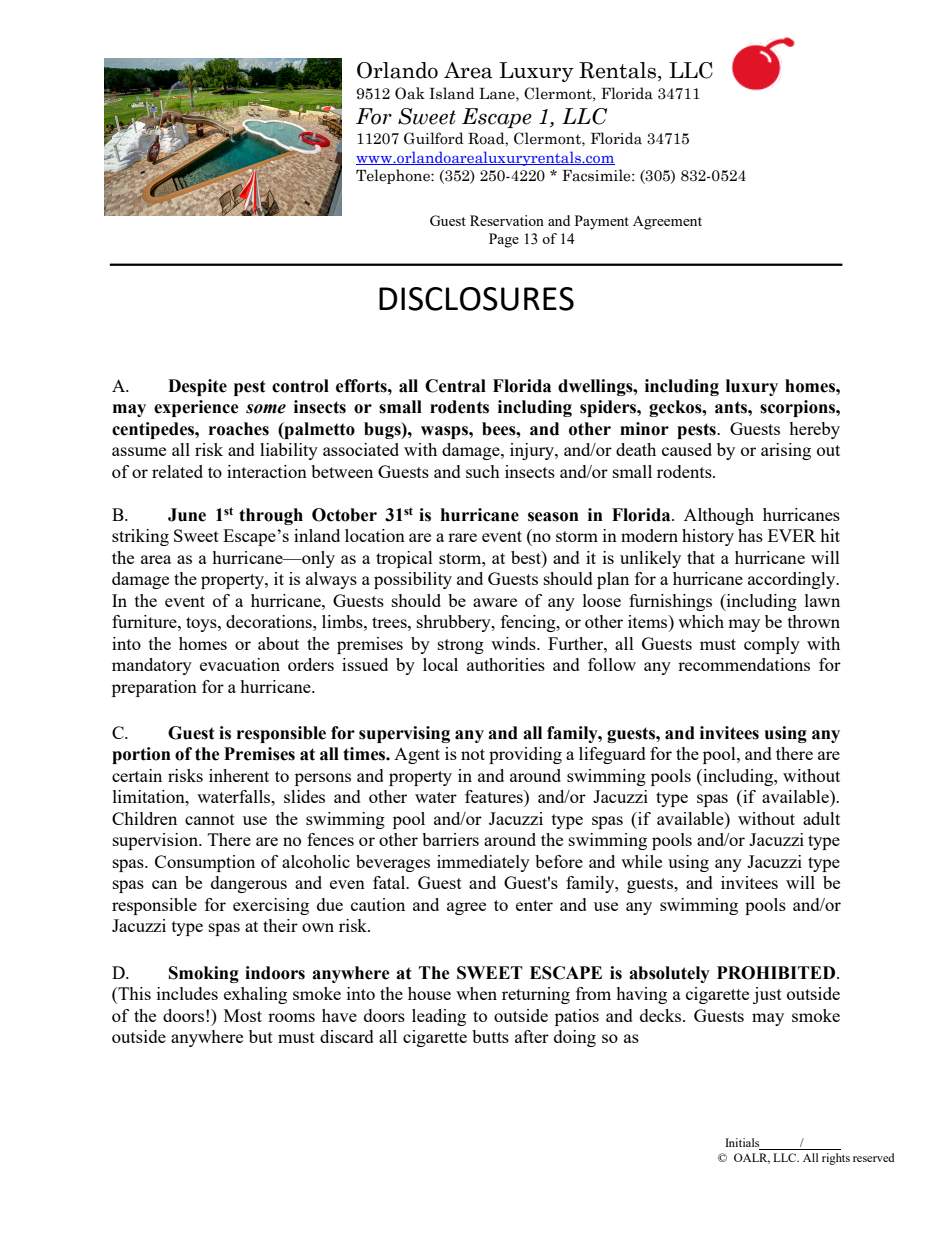 The width and height of the document is (952, 1233). Describe the element at coordinates (495, 602) in the document. I see `aware` at that location.
